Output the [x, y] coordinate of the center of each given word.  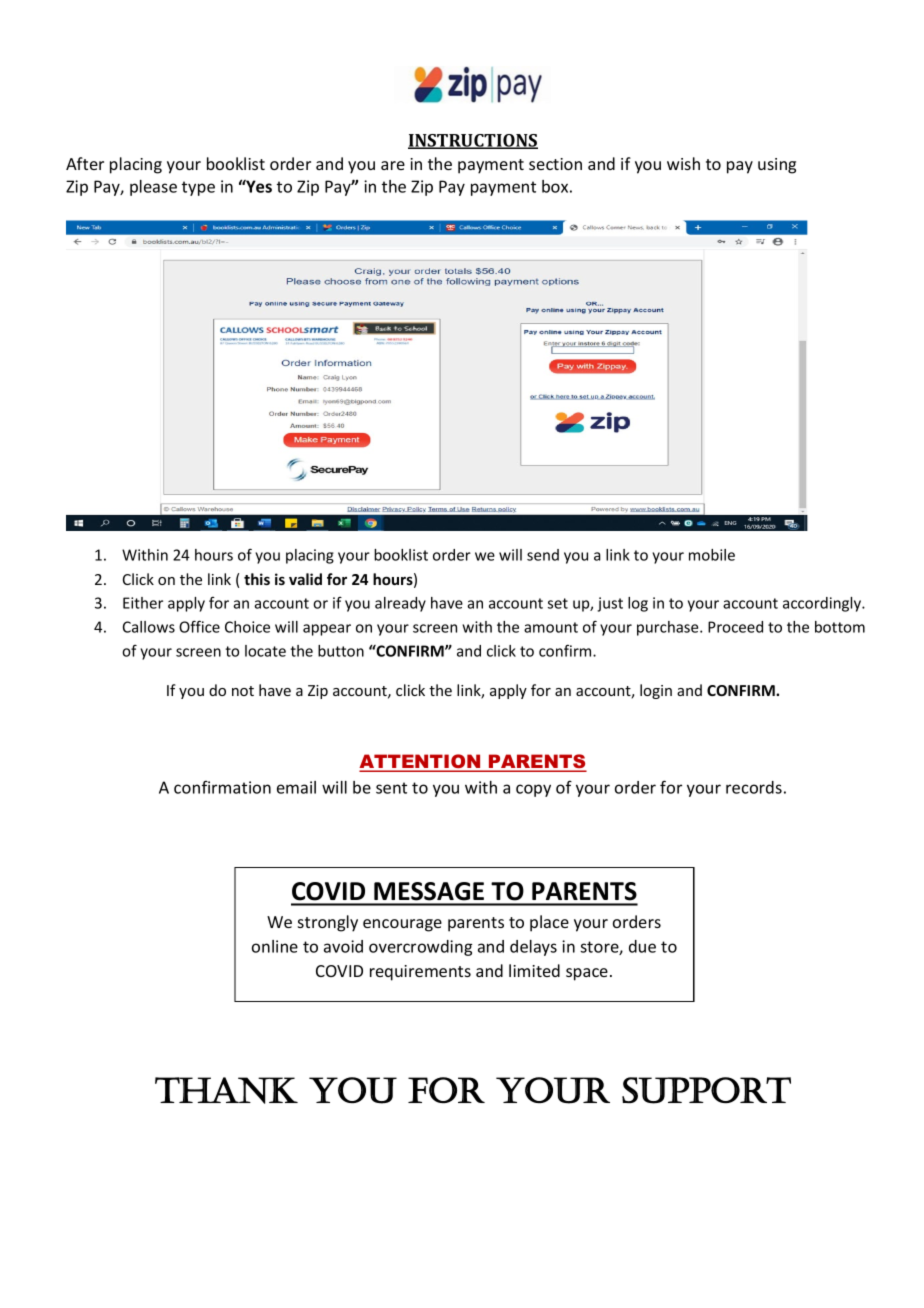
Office [199, 626]
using [777, 166]
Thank [226, 1090]
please [153, 188]
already [400, 604]
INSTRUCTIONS [473, 141]
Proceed [735, 627]
